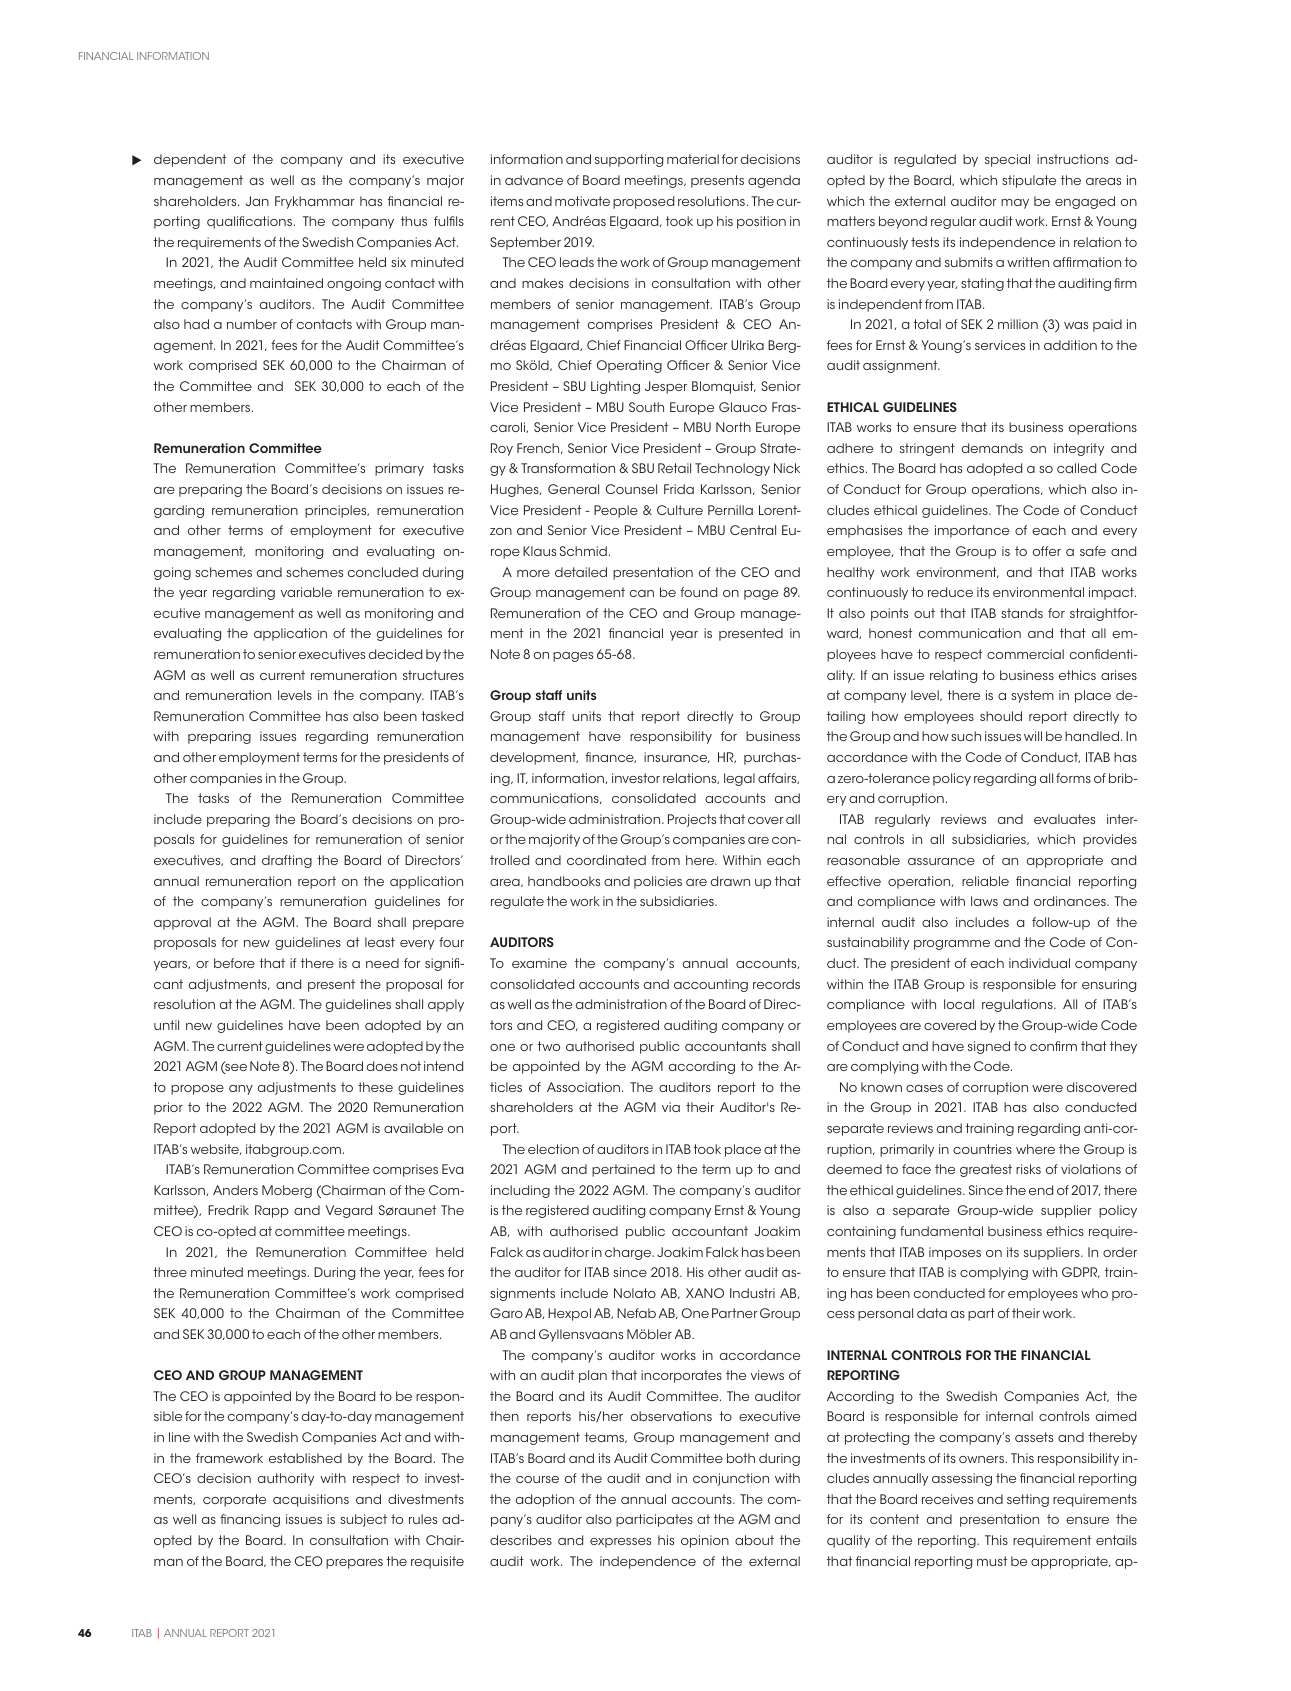 This screenshot has height=1691, width=1291. Describe the element at coordinates (582, 201) in the screenshot. I see `motivate` at that location.
